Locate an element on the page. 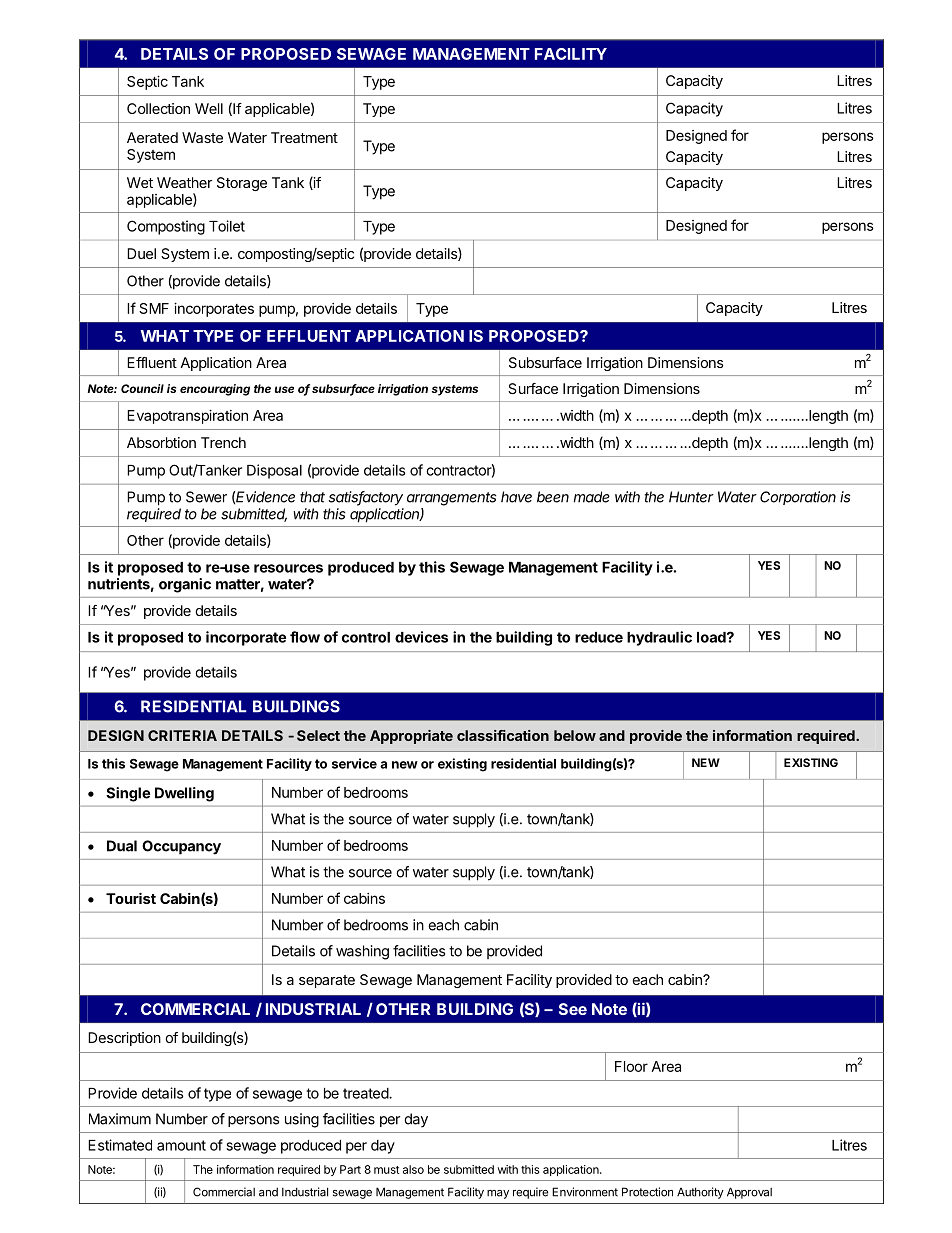 Image resolution: width=952 pixels, height=1233 pixels. organic is located at coordinates (185, 585).
